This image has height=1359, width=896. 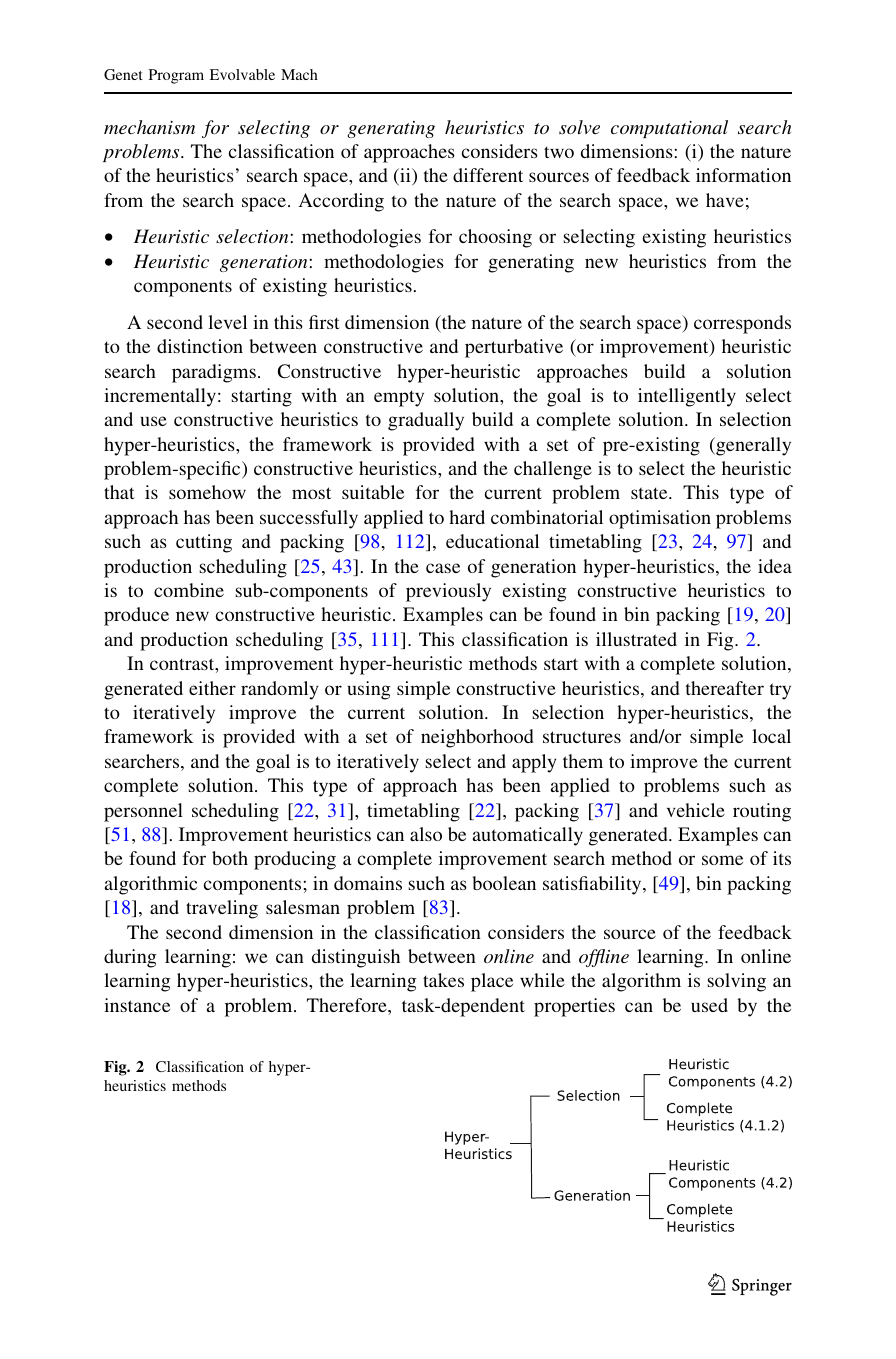 What do you see at coordinates (227, 322) in the image?
I see `level` at bounding box center [227, 322].
